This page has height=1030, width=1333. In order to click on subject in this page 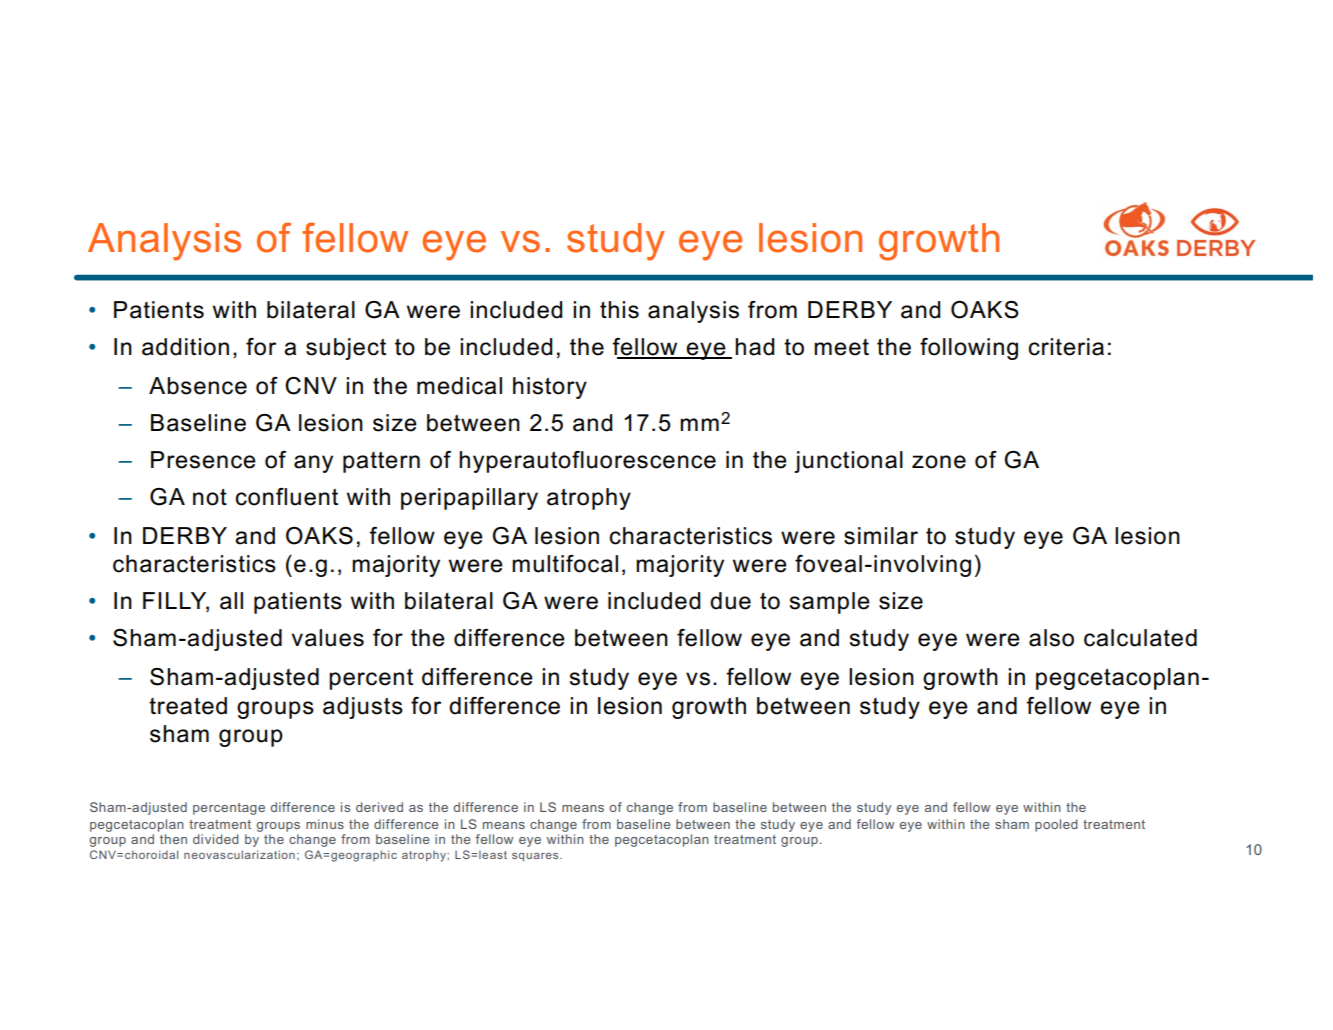, I will do `click(346, 349)`.
